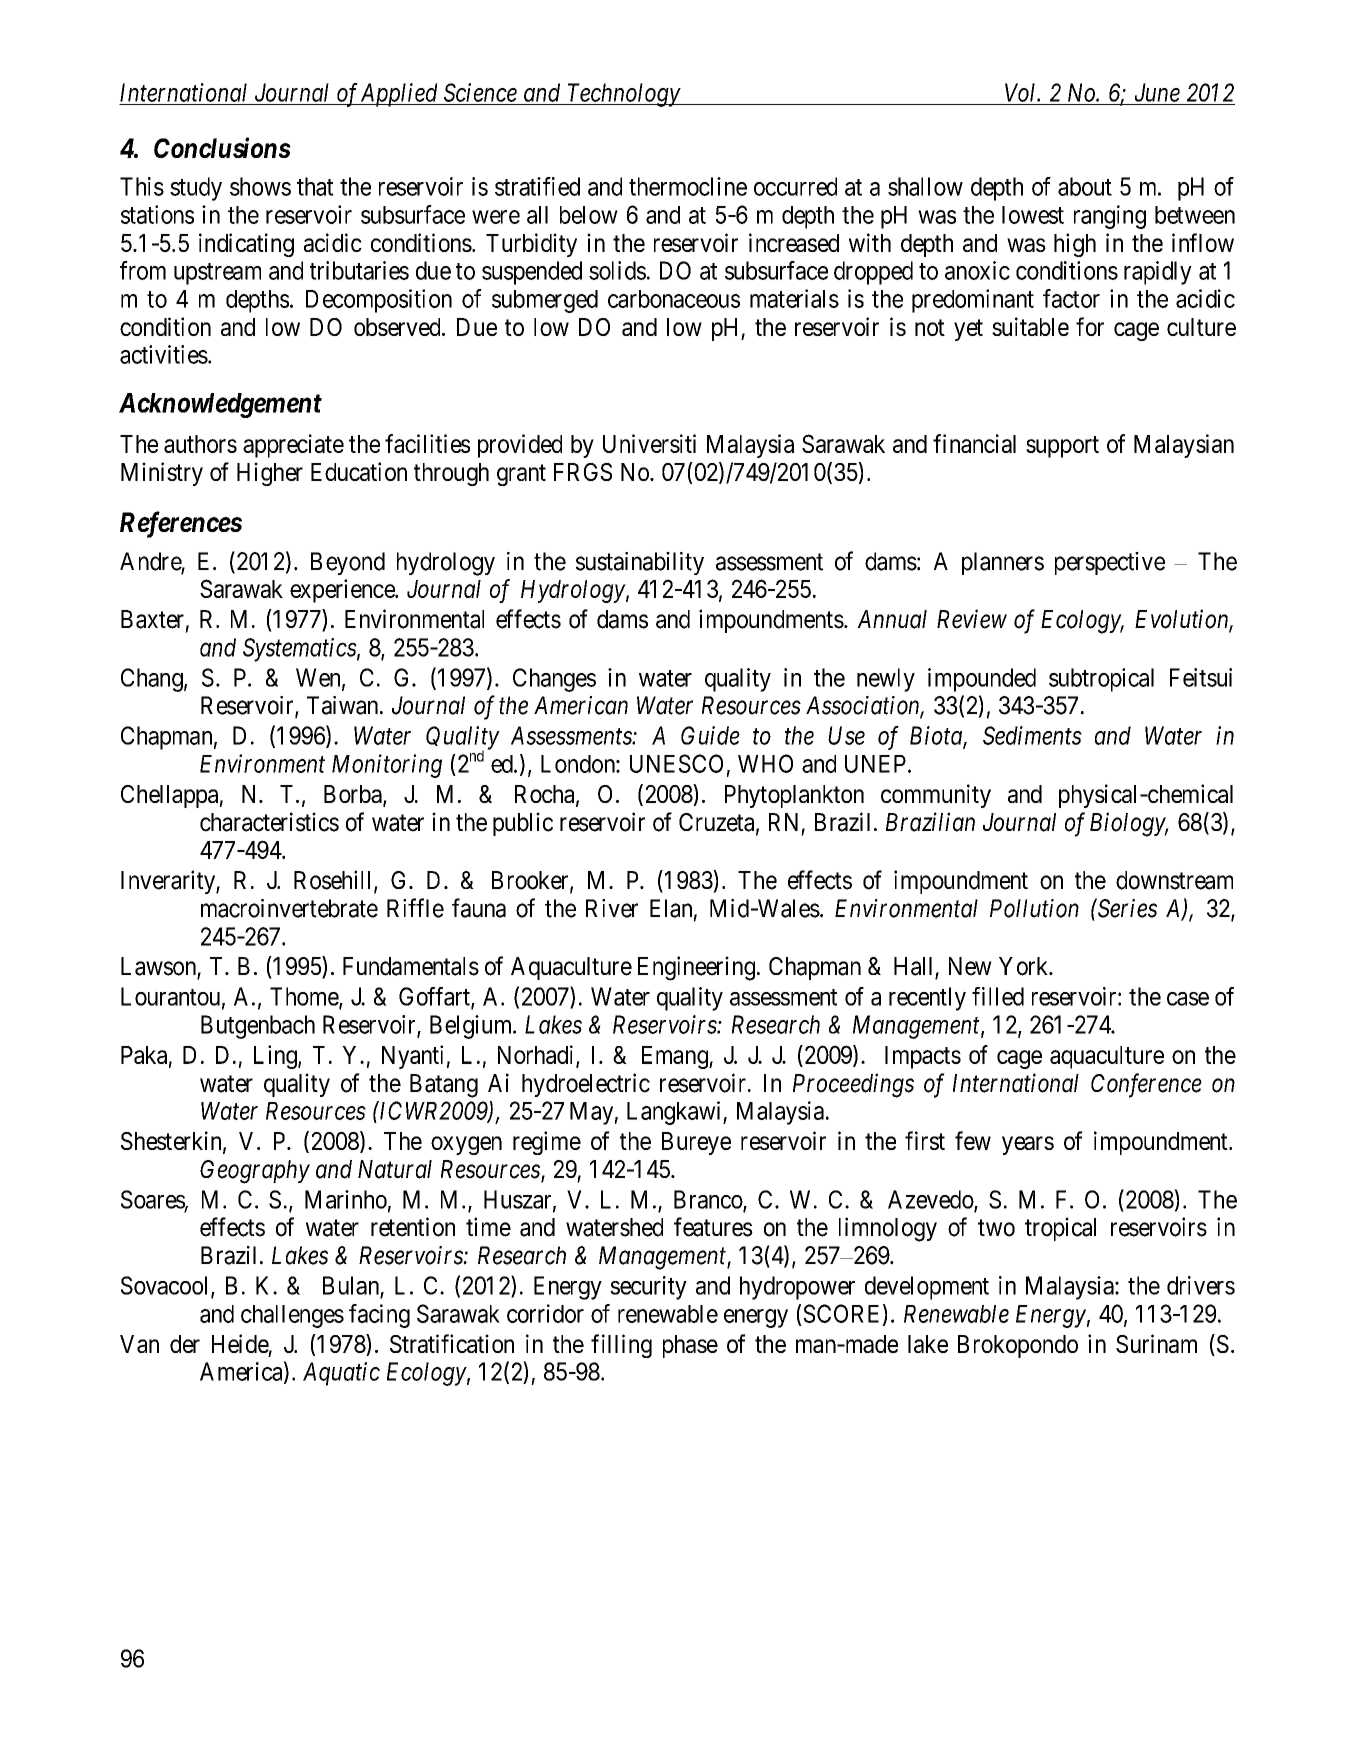 Image resolution: width=1355 pixels, height=1753 pixels. Describe the element at coordinates (710, 735) in the page. I see `Guide` at that location.
